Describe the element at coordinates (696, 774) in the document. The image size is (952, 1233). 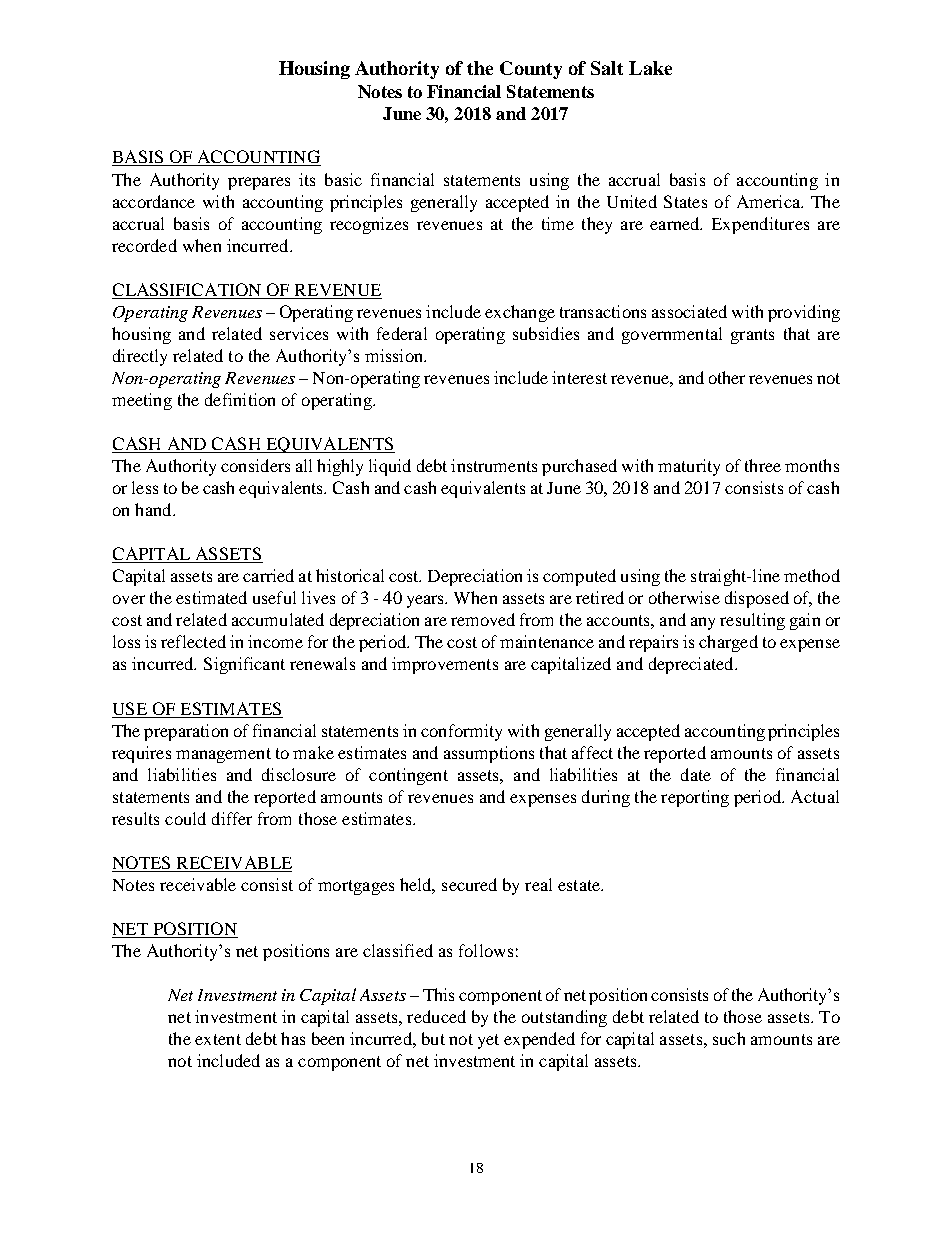
I see `date` at that location.
